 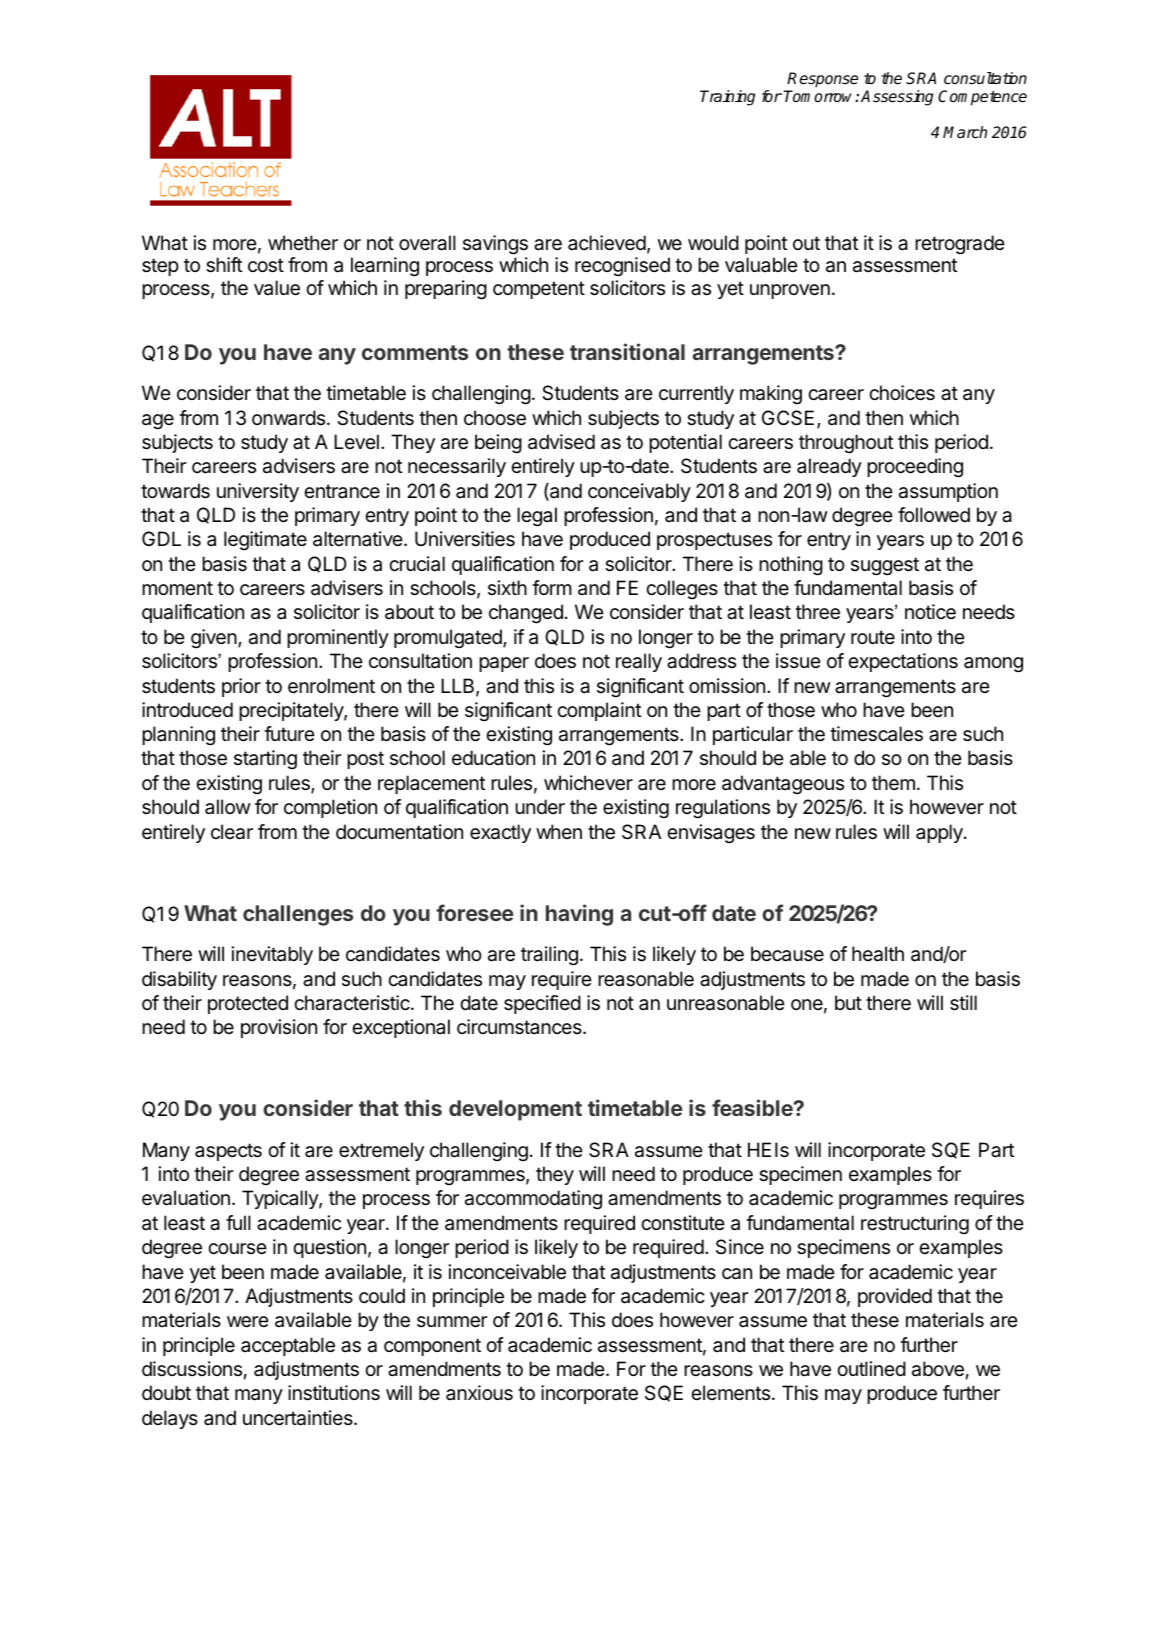 I want to click on complaint, so click(x=599, y=711).
